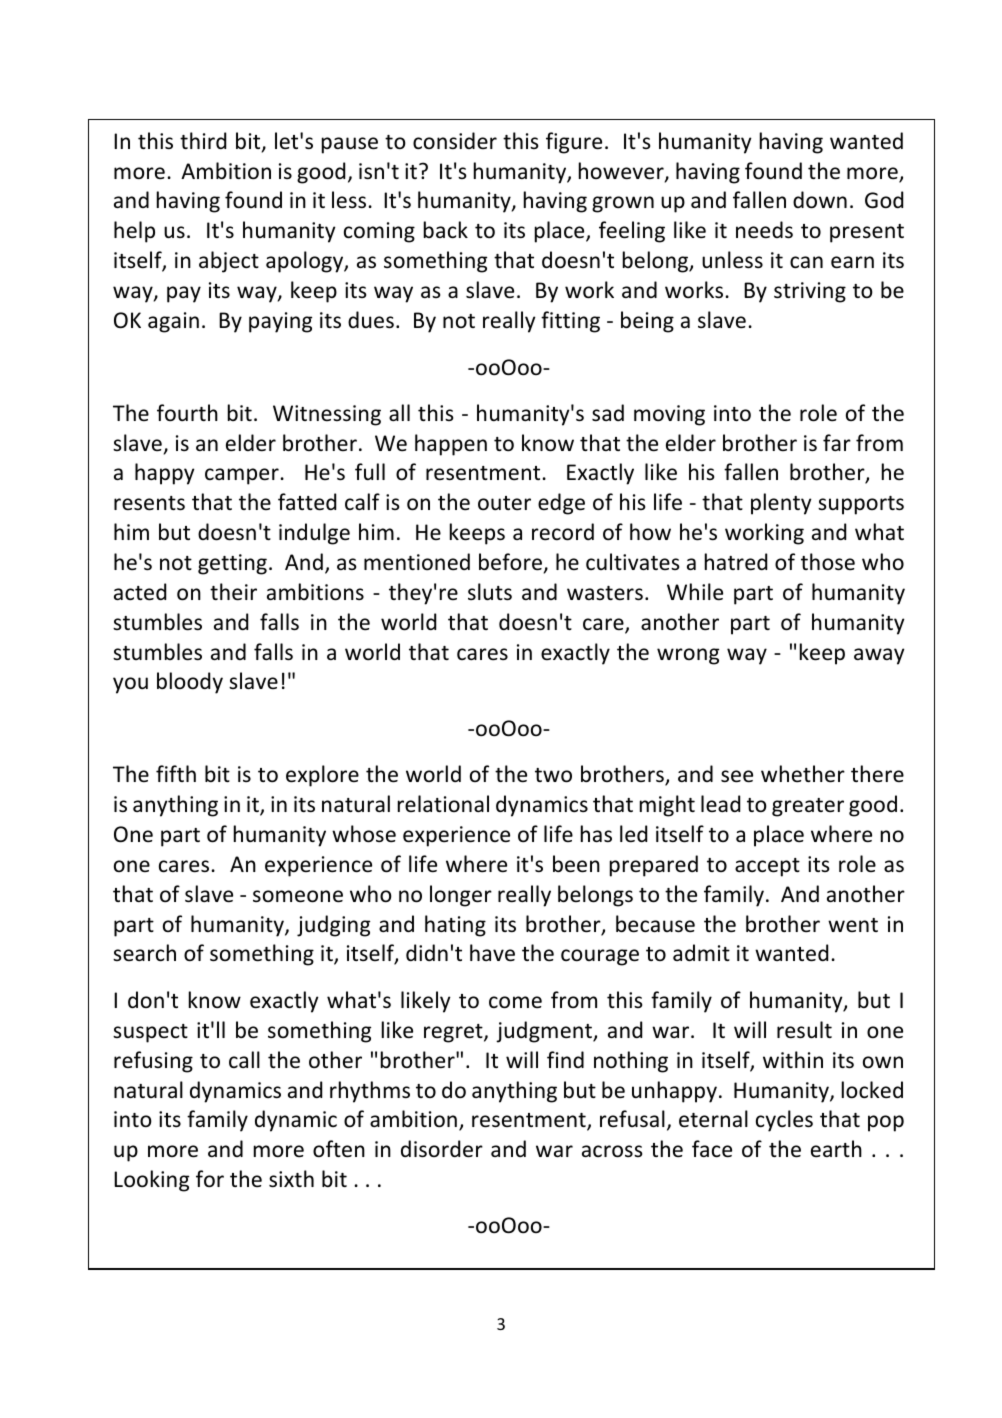 This screenshot has height=1418, width=1002. What do you see at coordinates (455, 141) in the screenshot?
I see `consider` at bounding box center [455, 141].
